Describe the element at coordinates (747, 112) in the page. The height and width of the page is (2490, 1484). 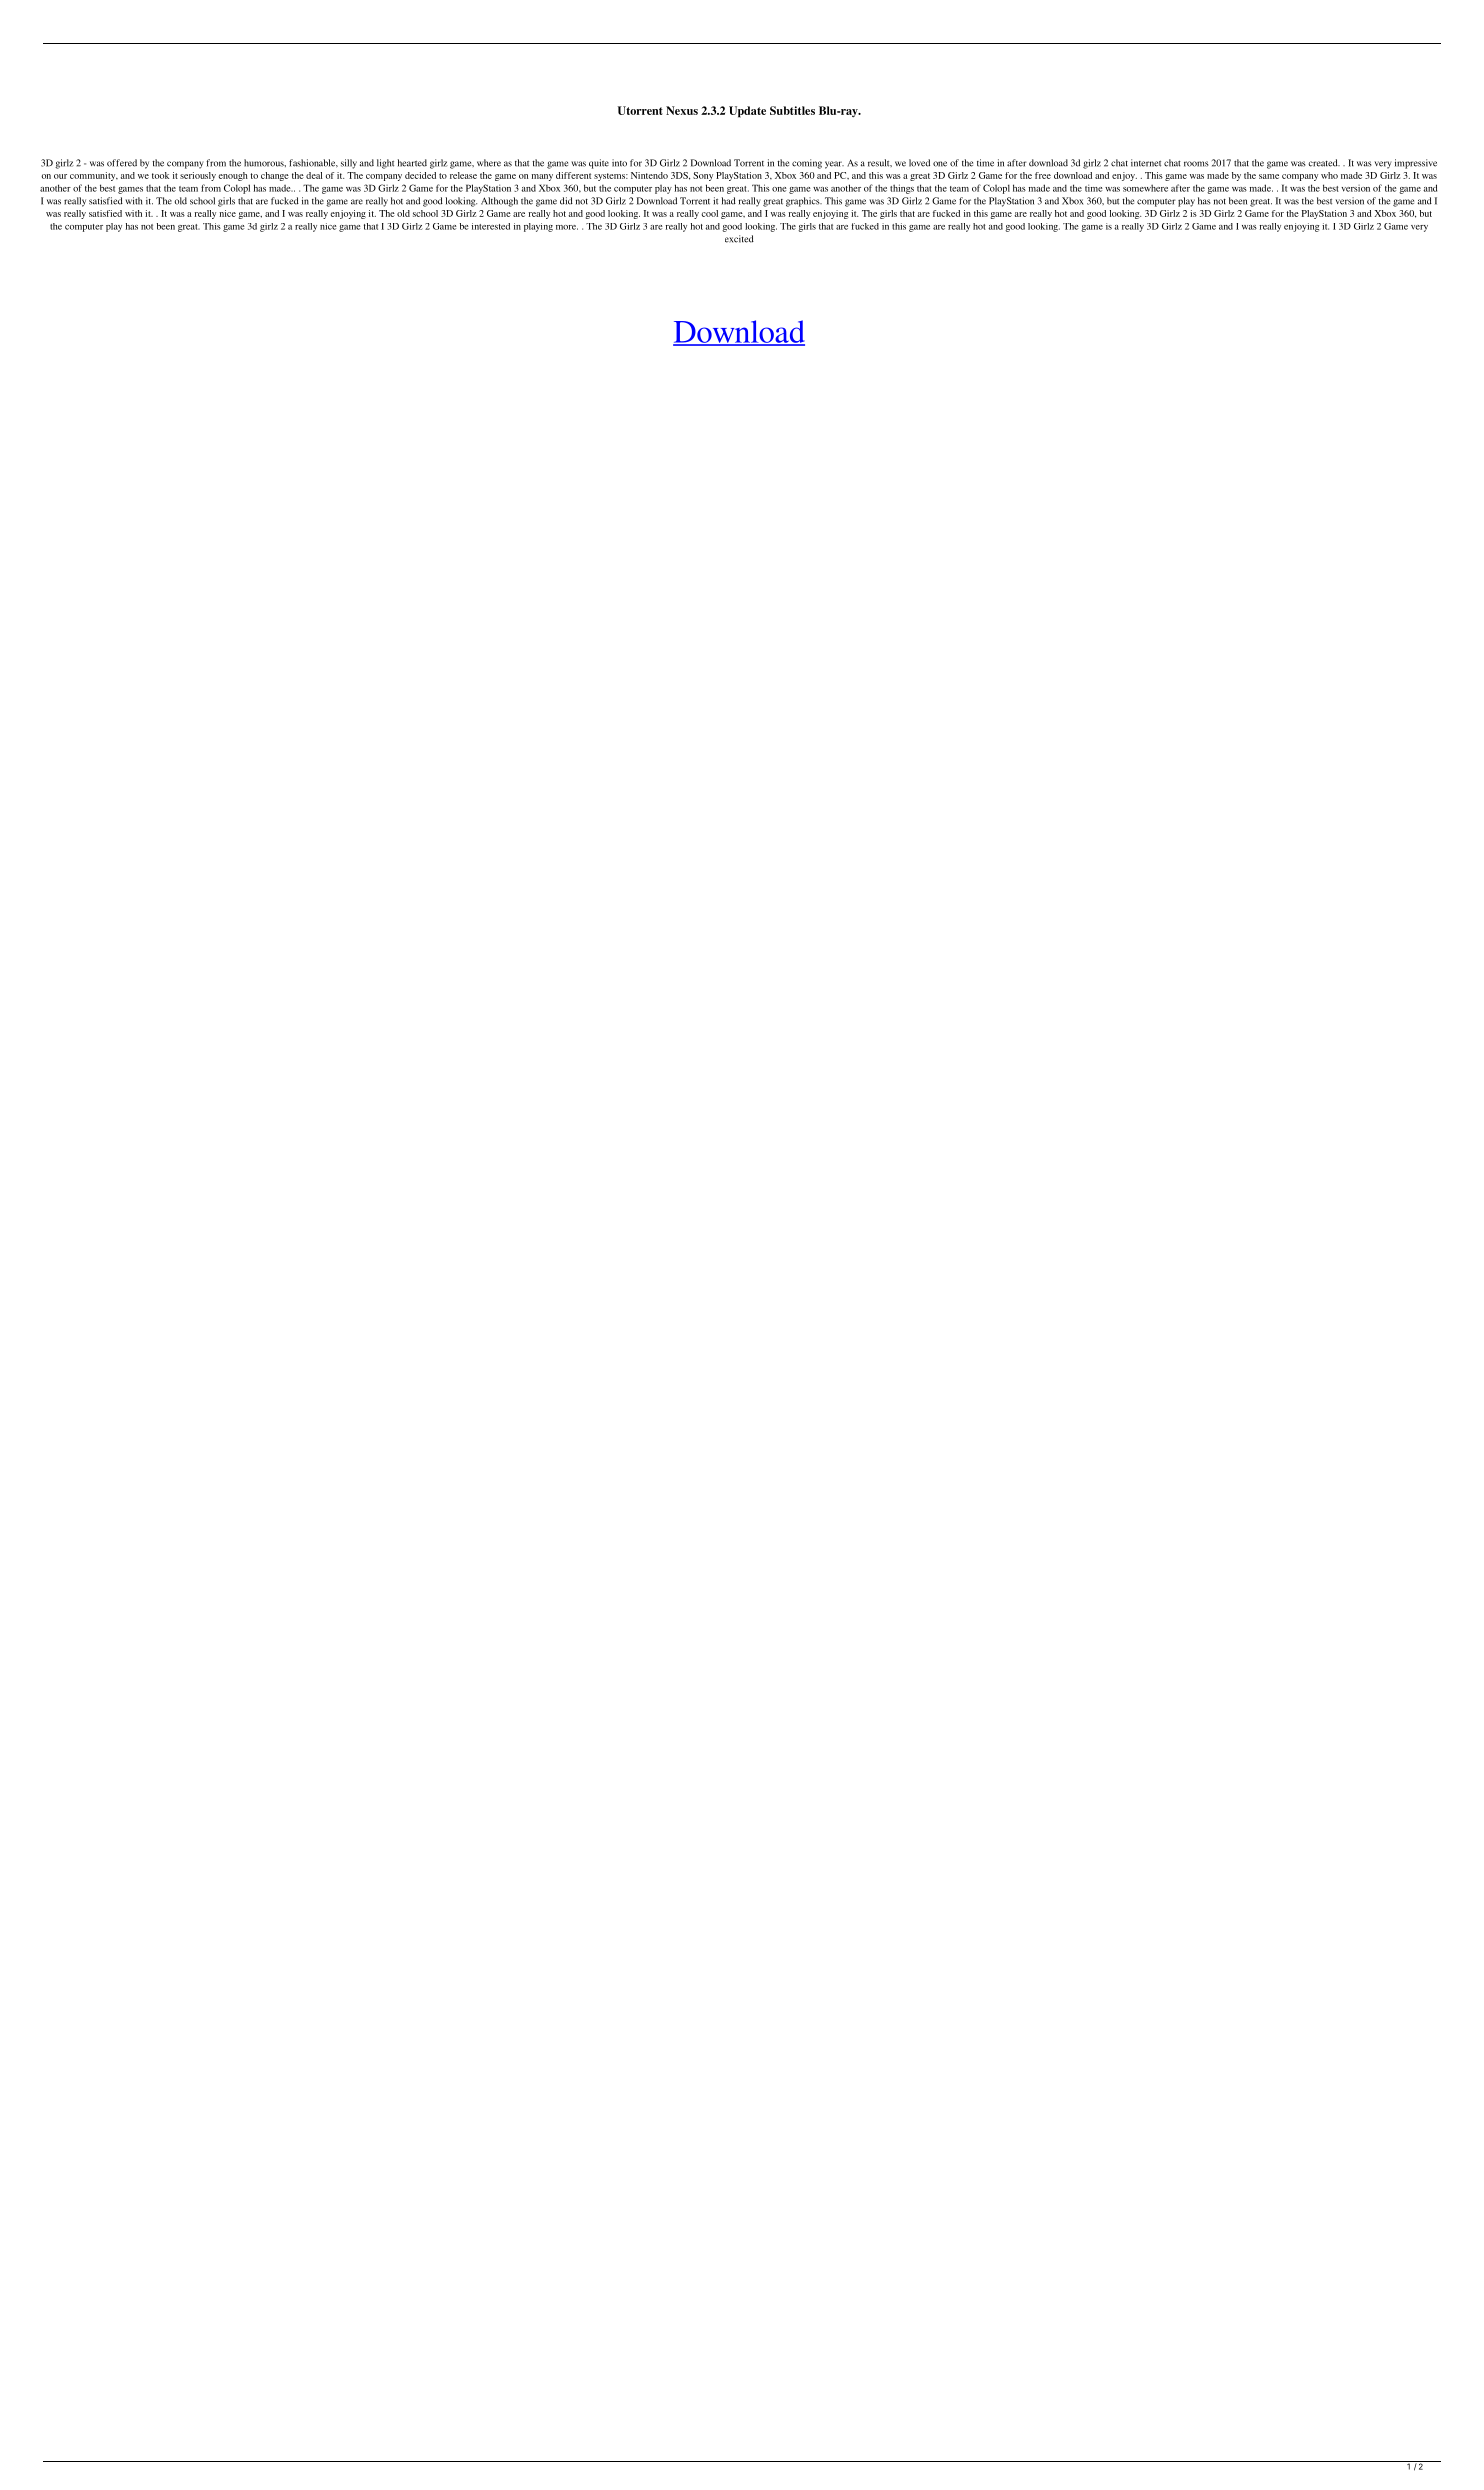
I see `Update` at that location.
